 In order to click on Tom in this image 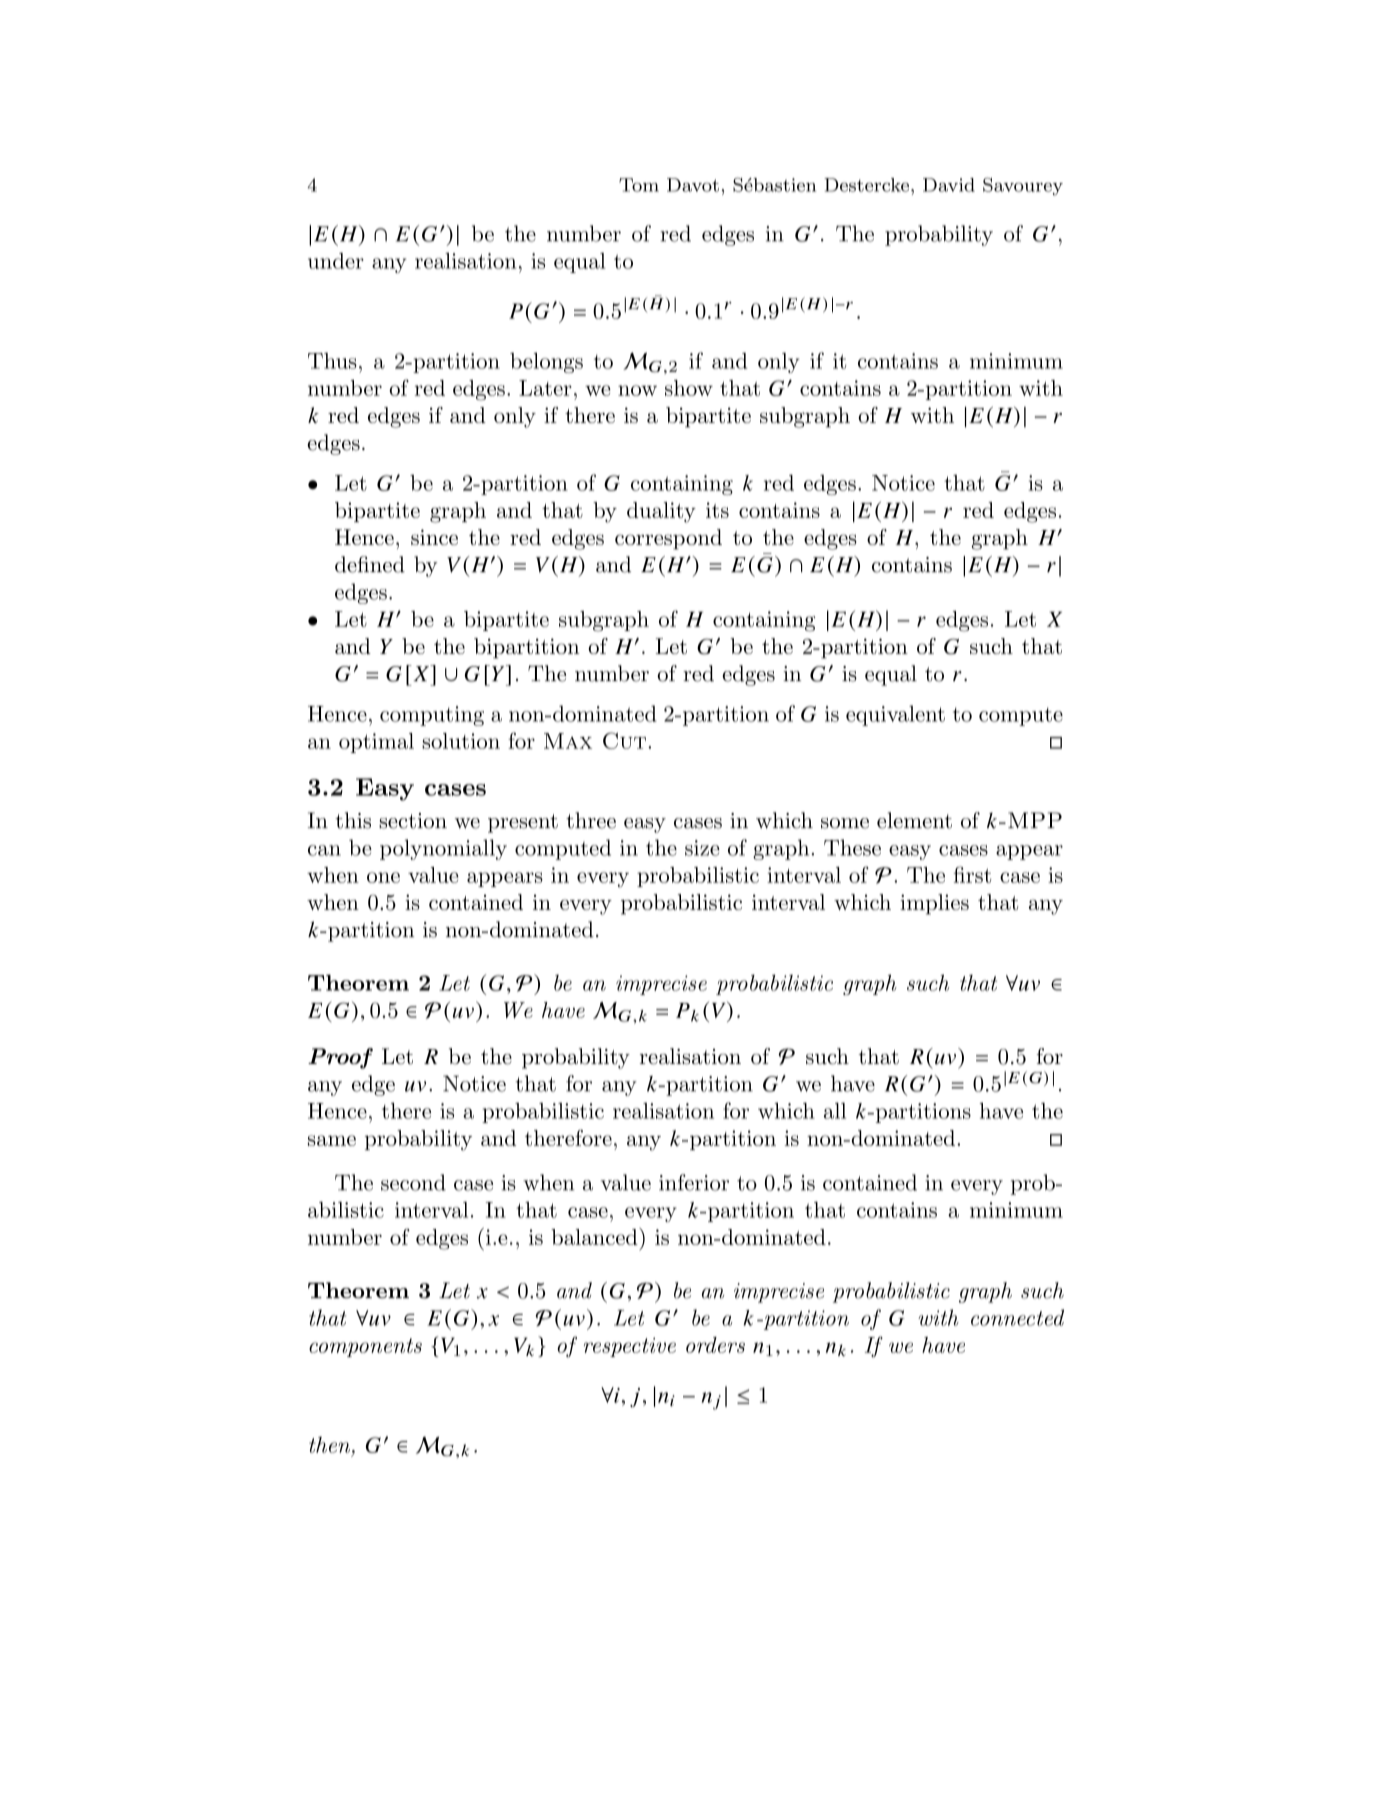, I will do `click(639, 185)`.
